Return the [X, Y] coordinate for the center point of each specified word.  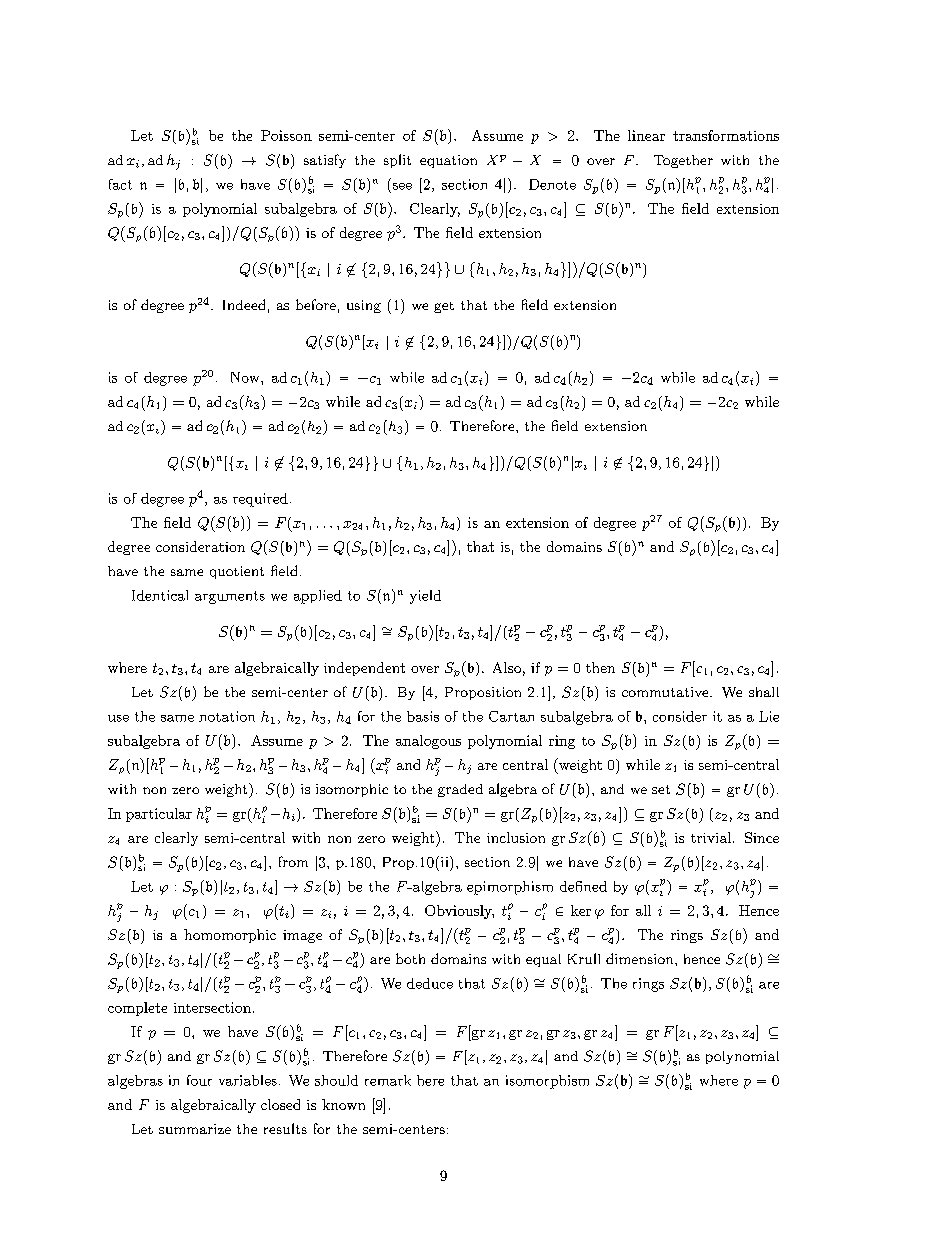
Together [683, 161]
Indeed [244, 304]
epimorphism [510, 888]
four [199, 1080]
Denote [552, 184]
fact [120, 184]
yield [425, 597]
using [364, 306]
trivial [712, 837]
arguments [230, 597]
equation [448, 161]
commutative [666, 692]
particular [159, 815]
